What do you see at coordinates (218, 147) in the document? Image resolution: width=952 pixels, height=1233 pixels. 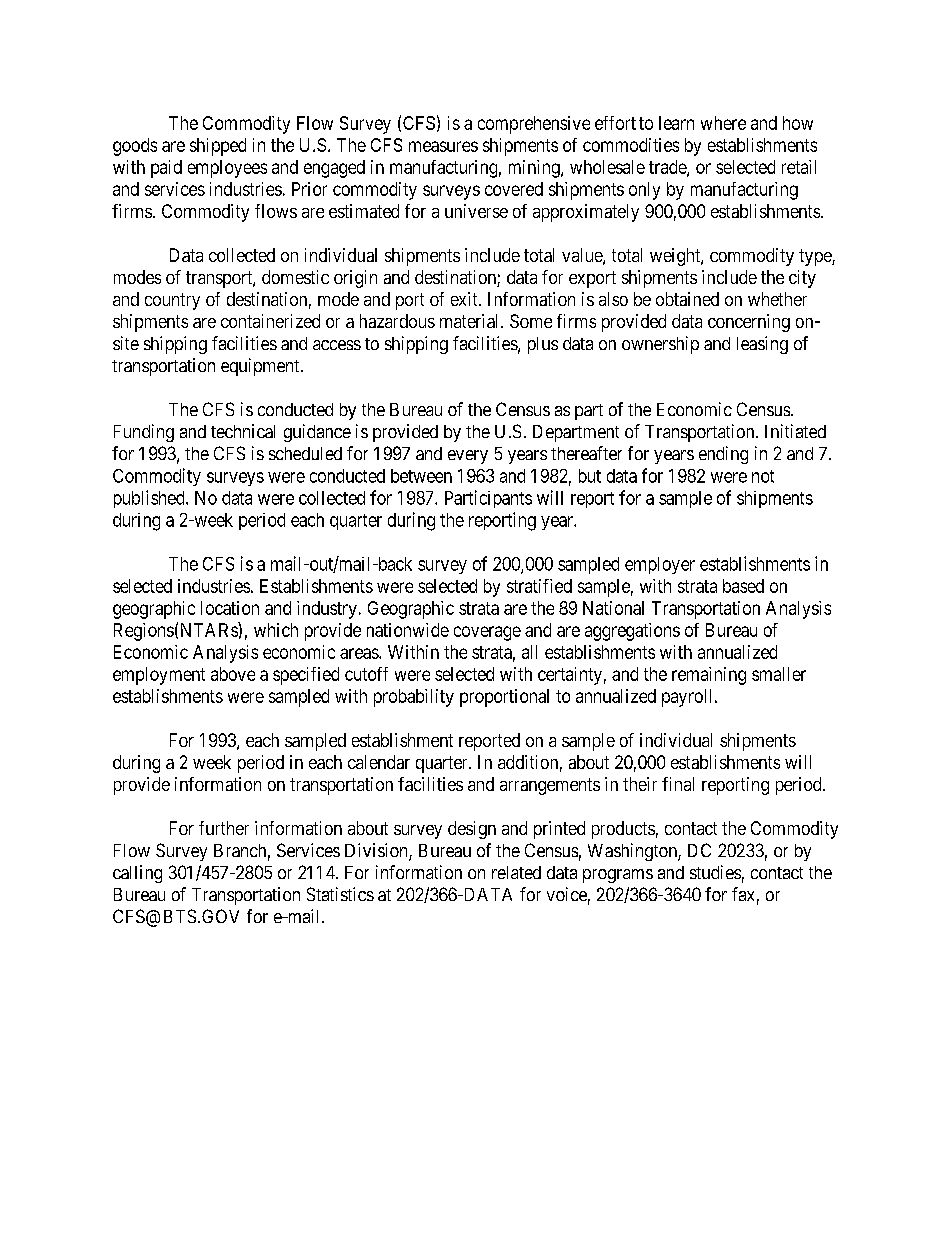 I see `shipped` at bounding box center [218, 147].
